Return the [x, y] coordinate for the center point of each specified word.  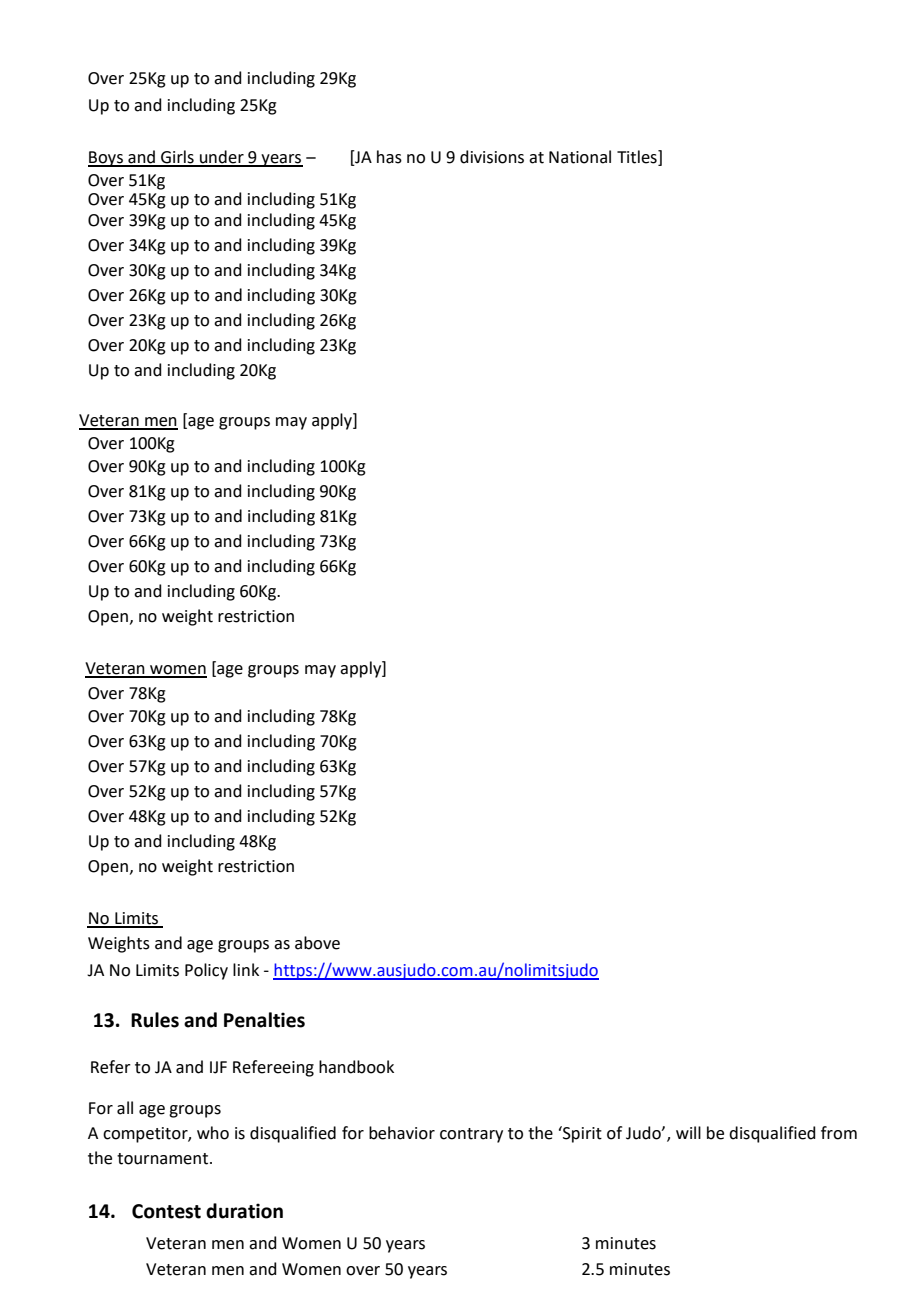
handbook [356, 1067]
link [246, 969]
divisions [492, 157]
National [580, 157]
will [688, 1132]
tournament [164, 1159]
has [389, 157]
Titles [638, 157]
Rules [155, 1020]
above [317, 943]
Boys [106, 159]
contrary [471, 1135]
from [839, 1133]
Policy [206, 971]
